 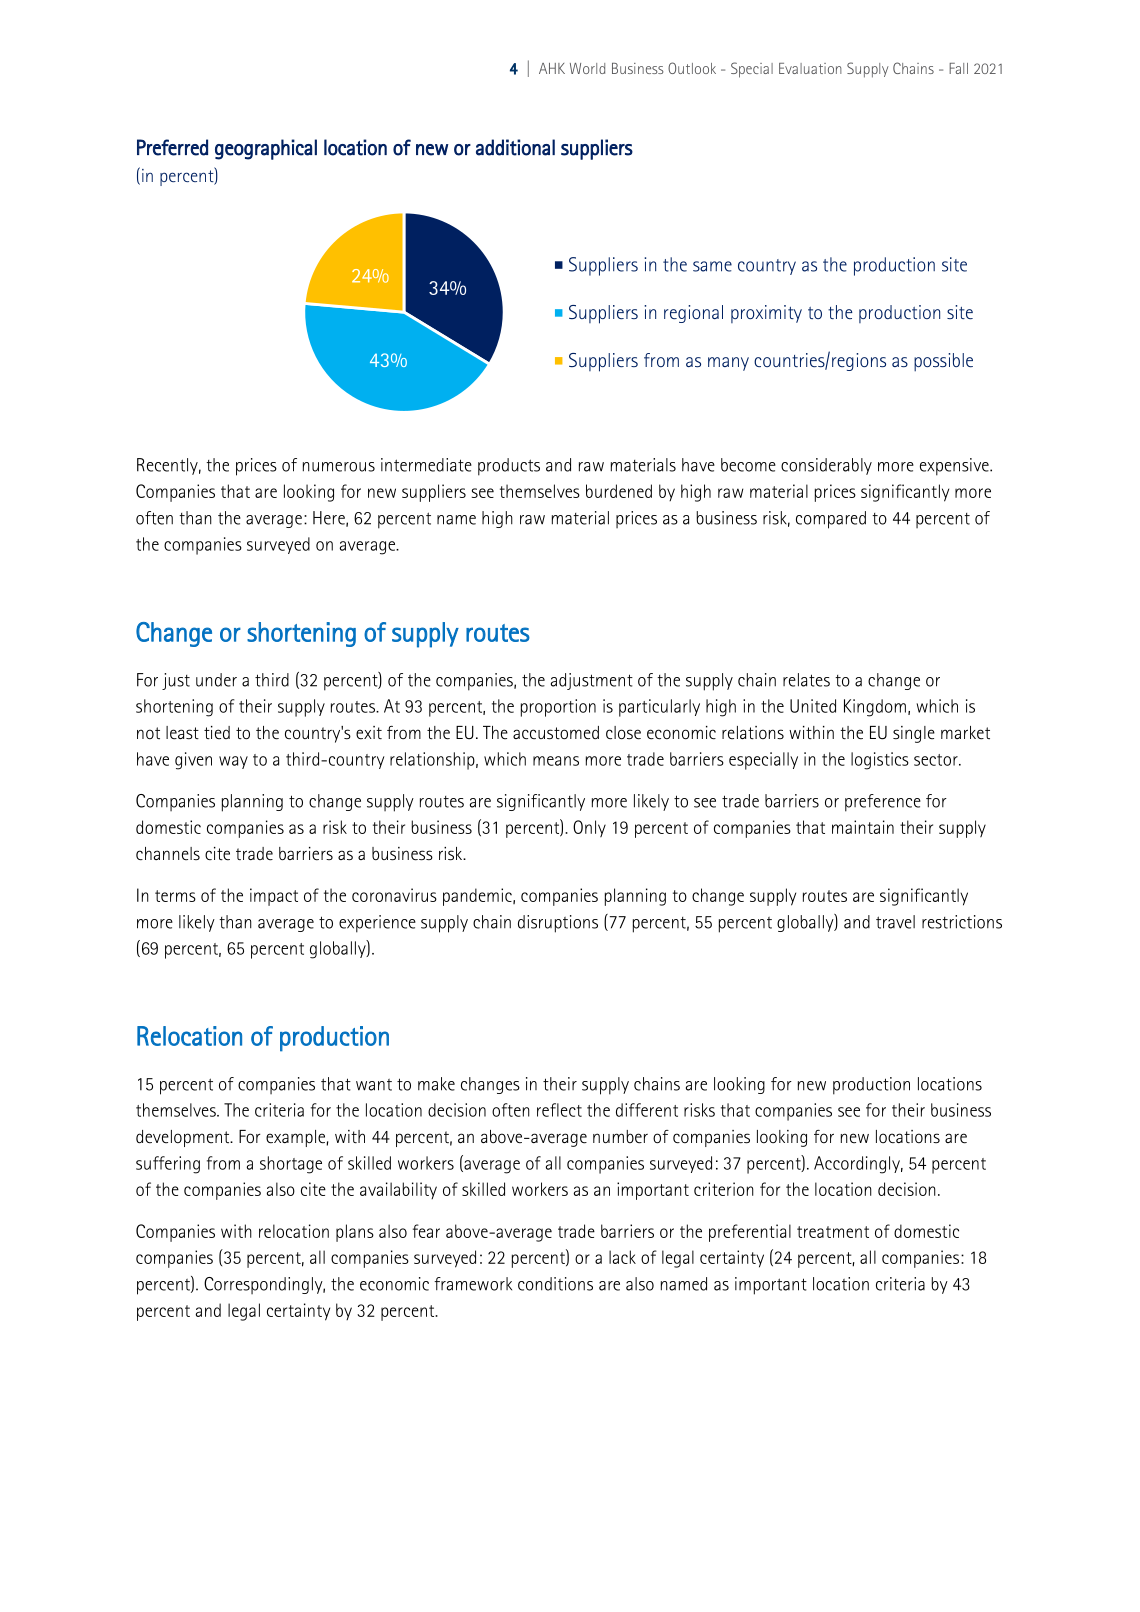 I want to click on treatment, so click(x=833, y=1232).
